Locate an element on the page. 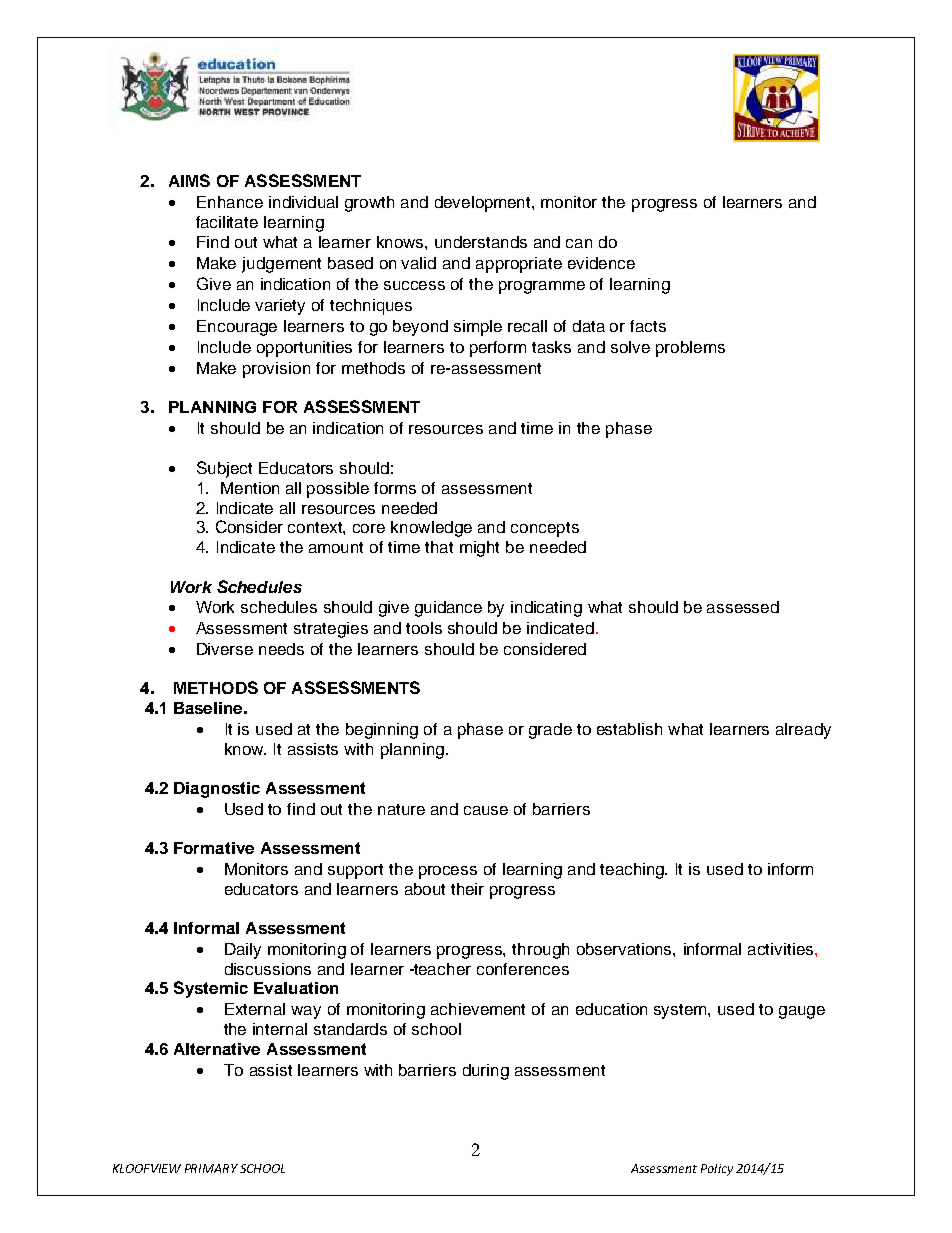 This image has width=952, height=1233. PRIMARY is located at coordinates (211, 1168).
